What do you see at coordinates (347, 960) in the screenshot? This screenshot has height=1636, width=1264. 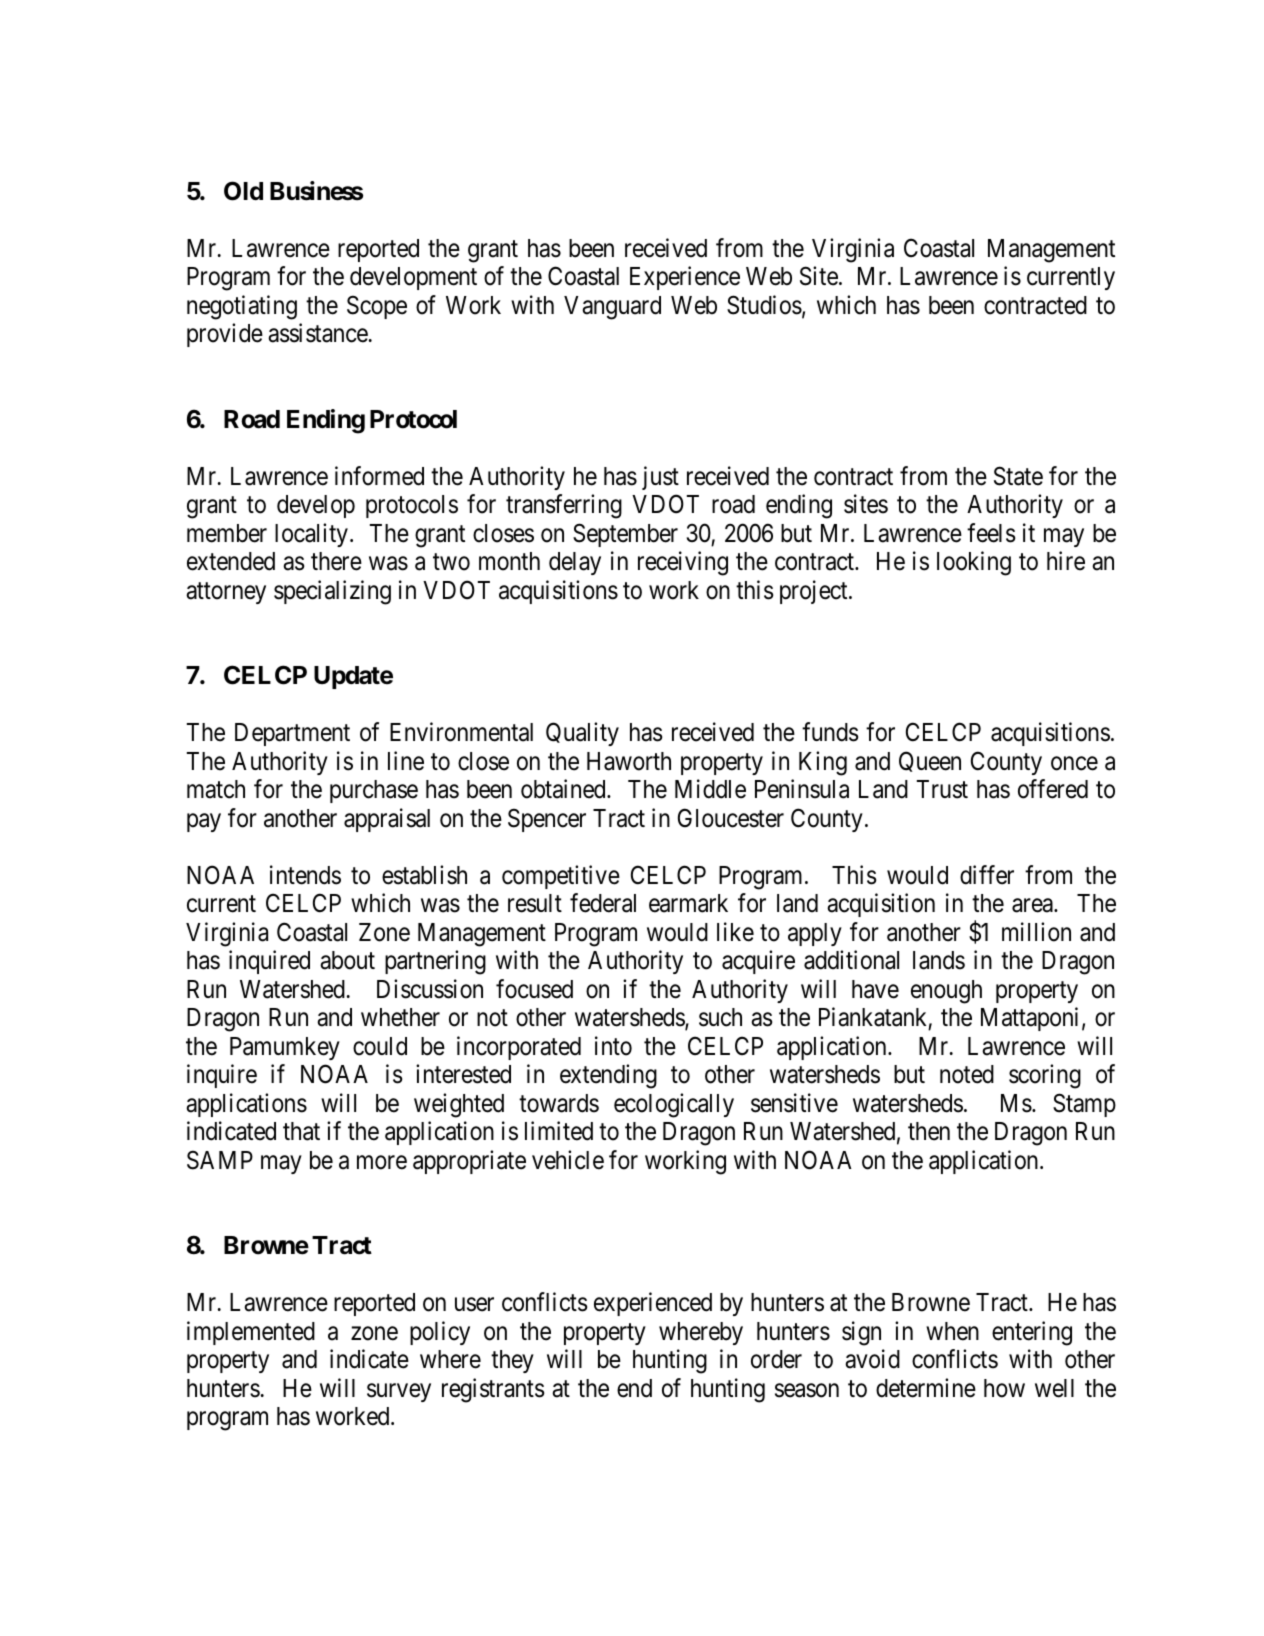 I see `about` at bounding box center [347, 960].
